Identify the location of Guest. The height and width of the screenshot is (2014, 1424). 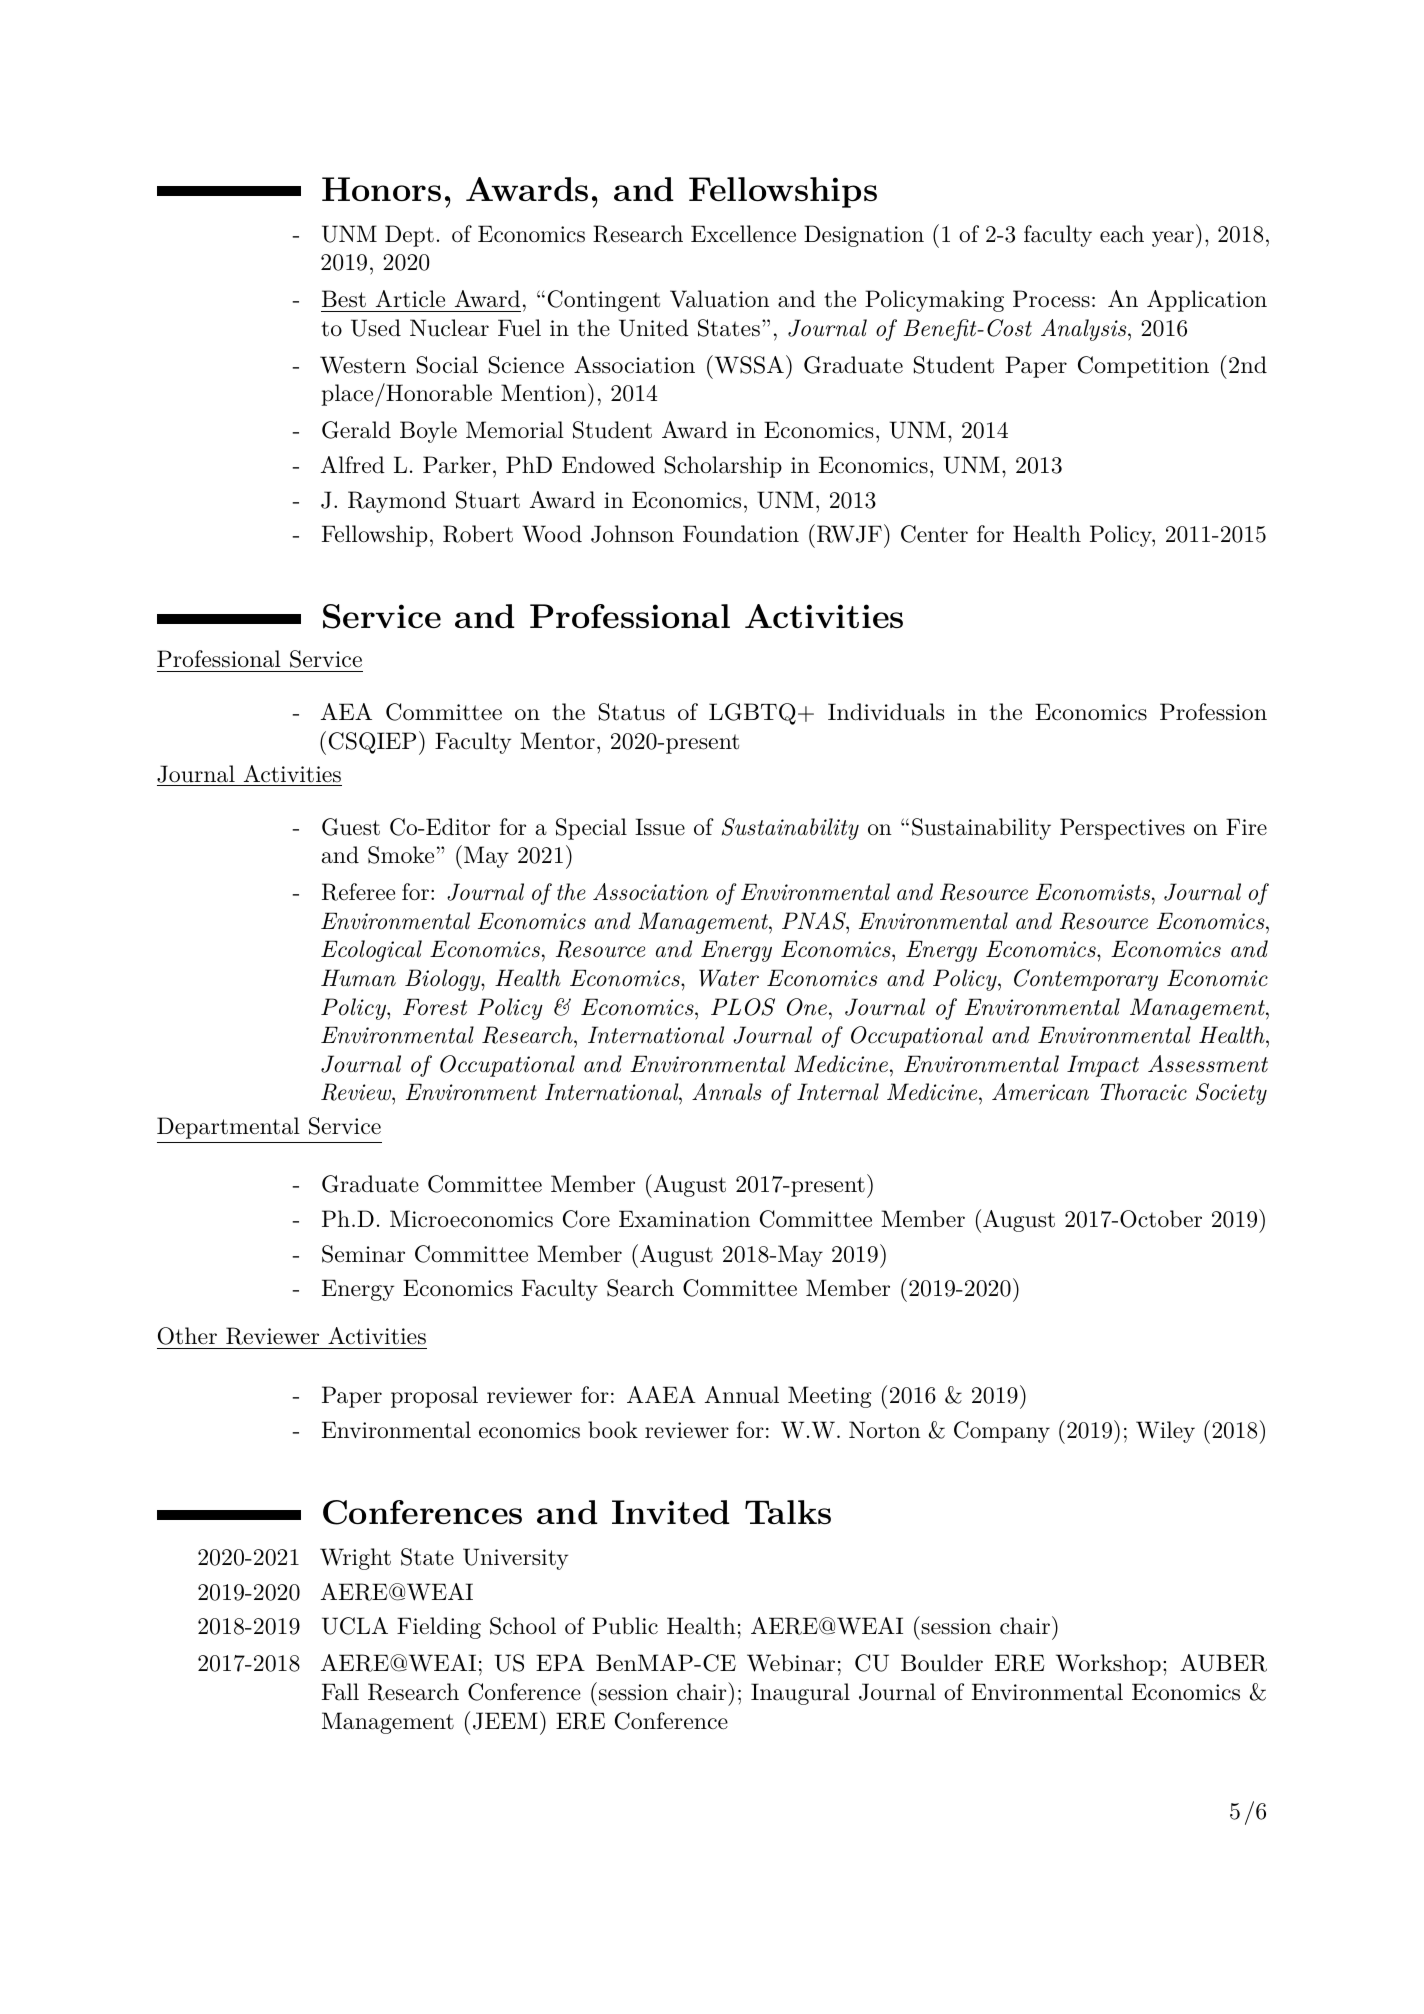
(351, 827).
